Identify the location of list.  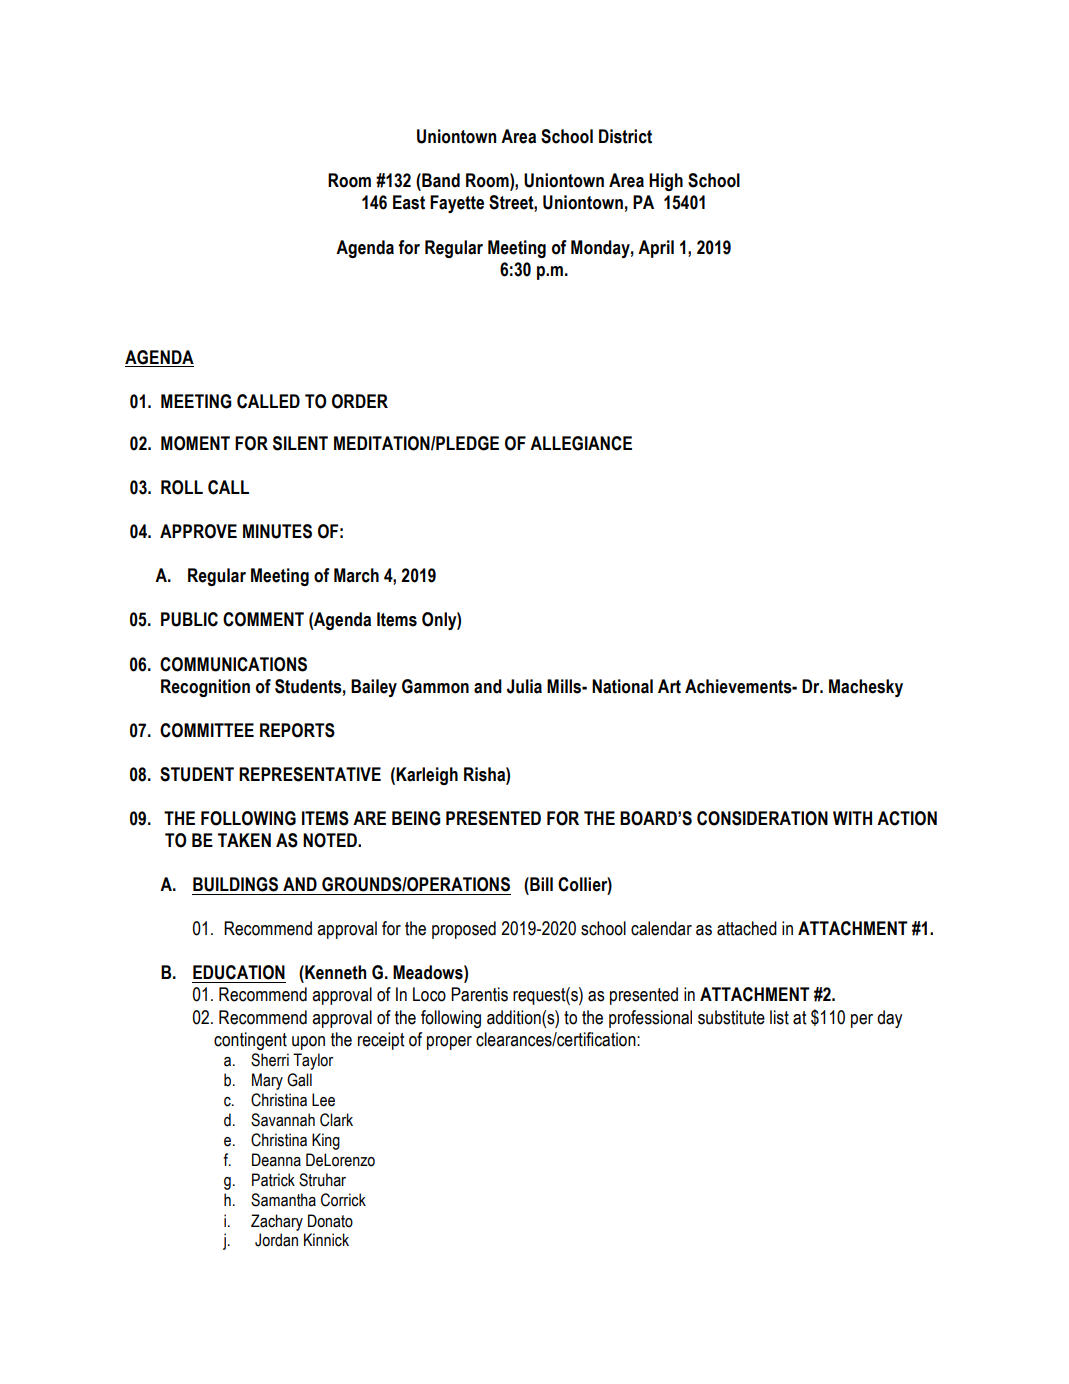
(779, 1017).
